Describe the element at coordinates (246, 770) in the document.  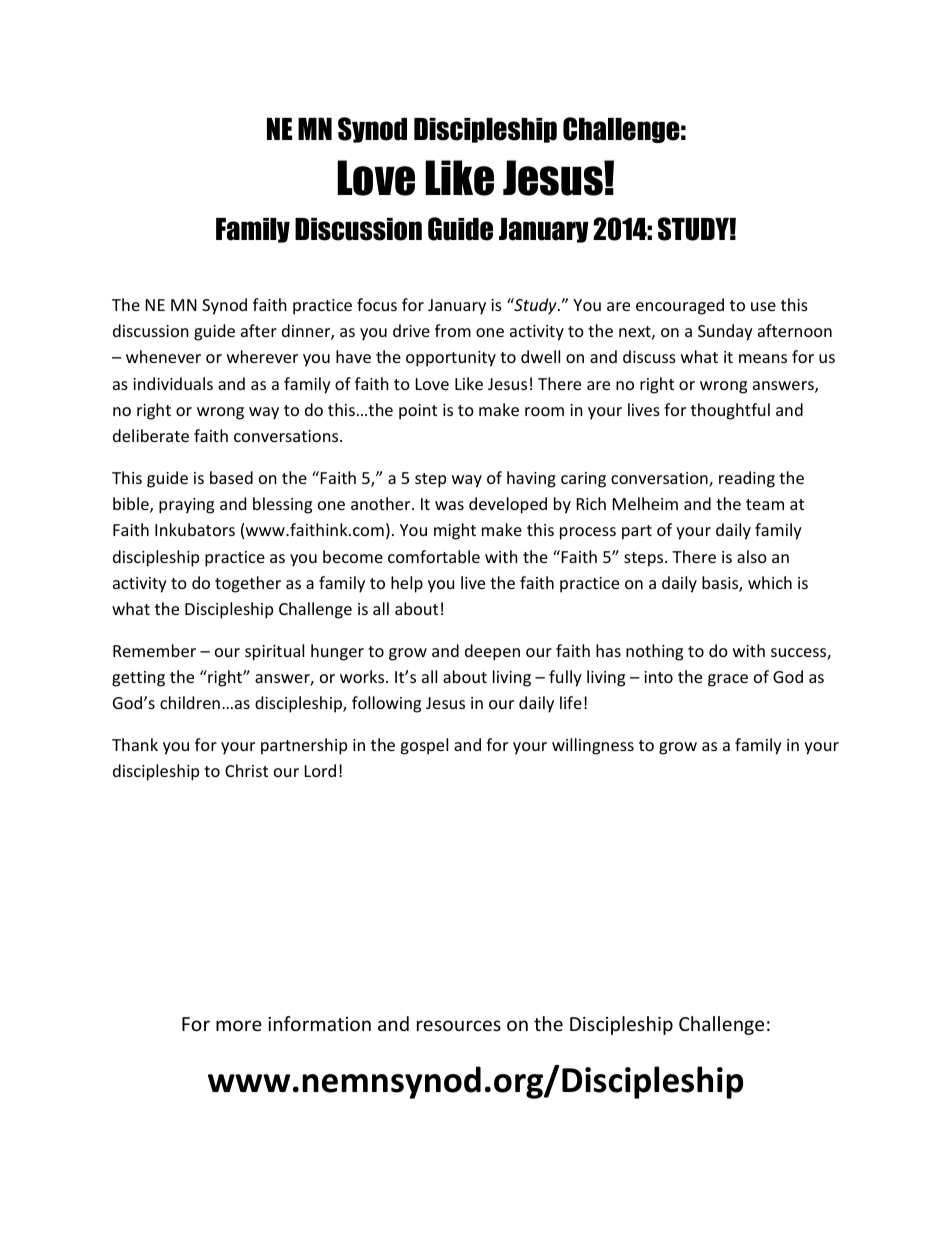
I see `Christ` at that location.
